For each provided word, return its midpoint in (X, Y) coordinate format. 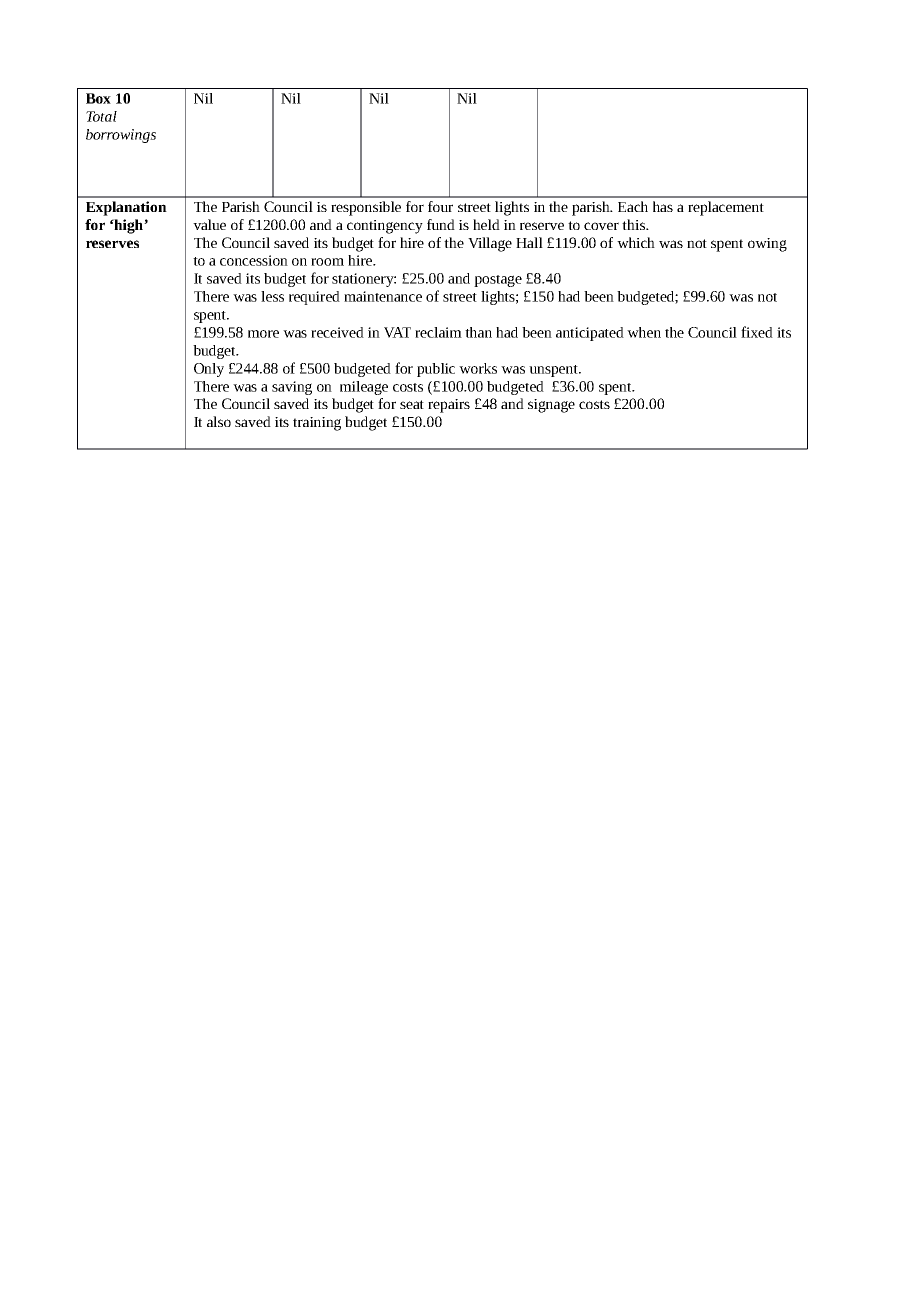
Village (490, 244)
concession (254, 260)
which (636, 242)
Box (98, 98)
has (663, 206)
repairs (449, 406)
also (219, 421)
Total (101, 116)
